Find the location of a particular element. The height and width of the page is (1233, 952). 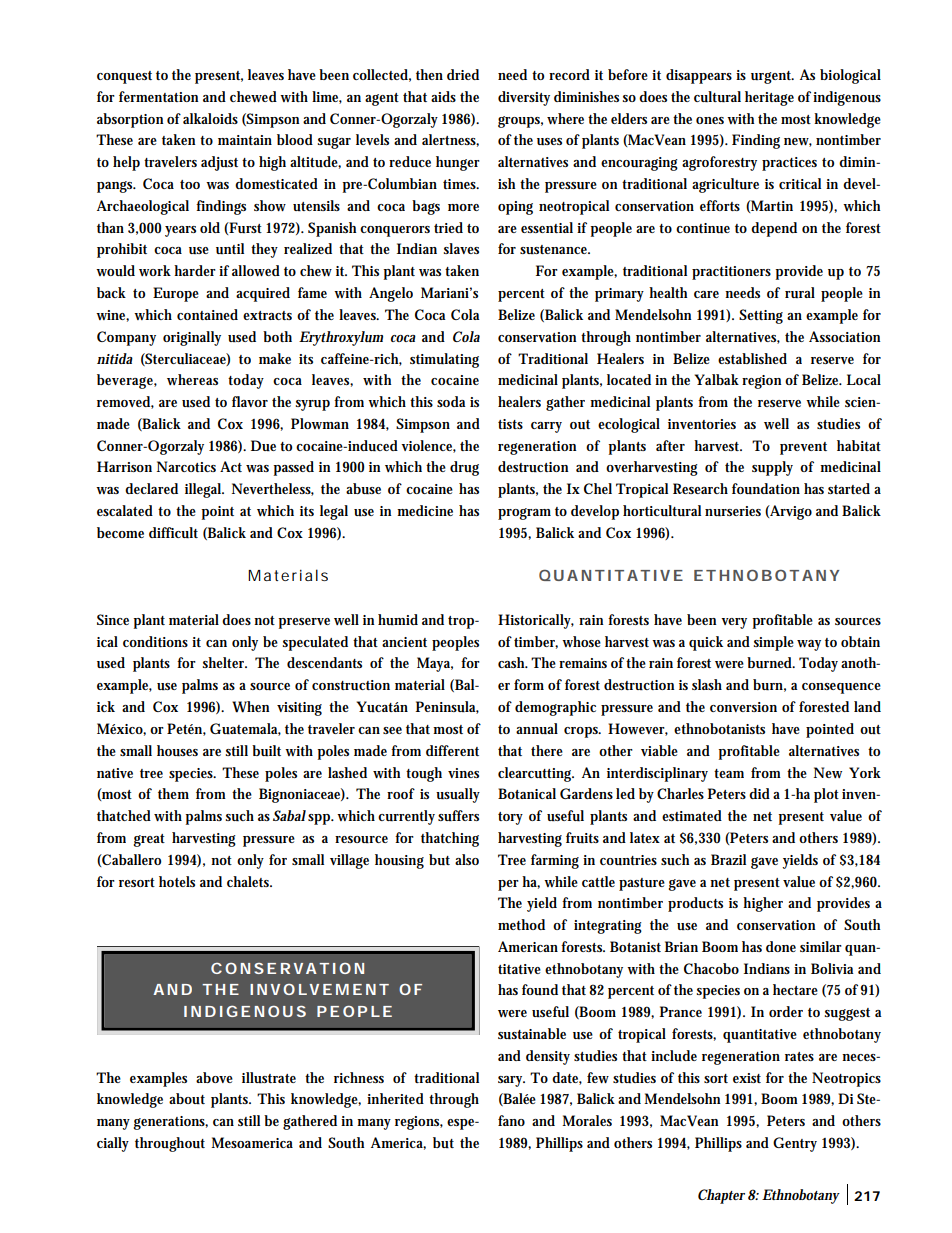

done is located at coordinates (781, 946).
